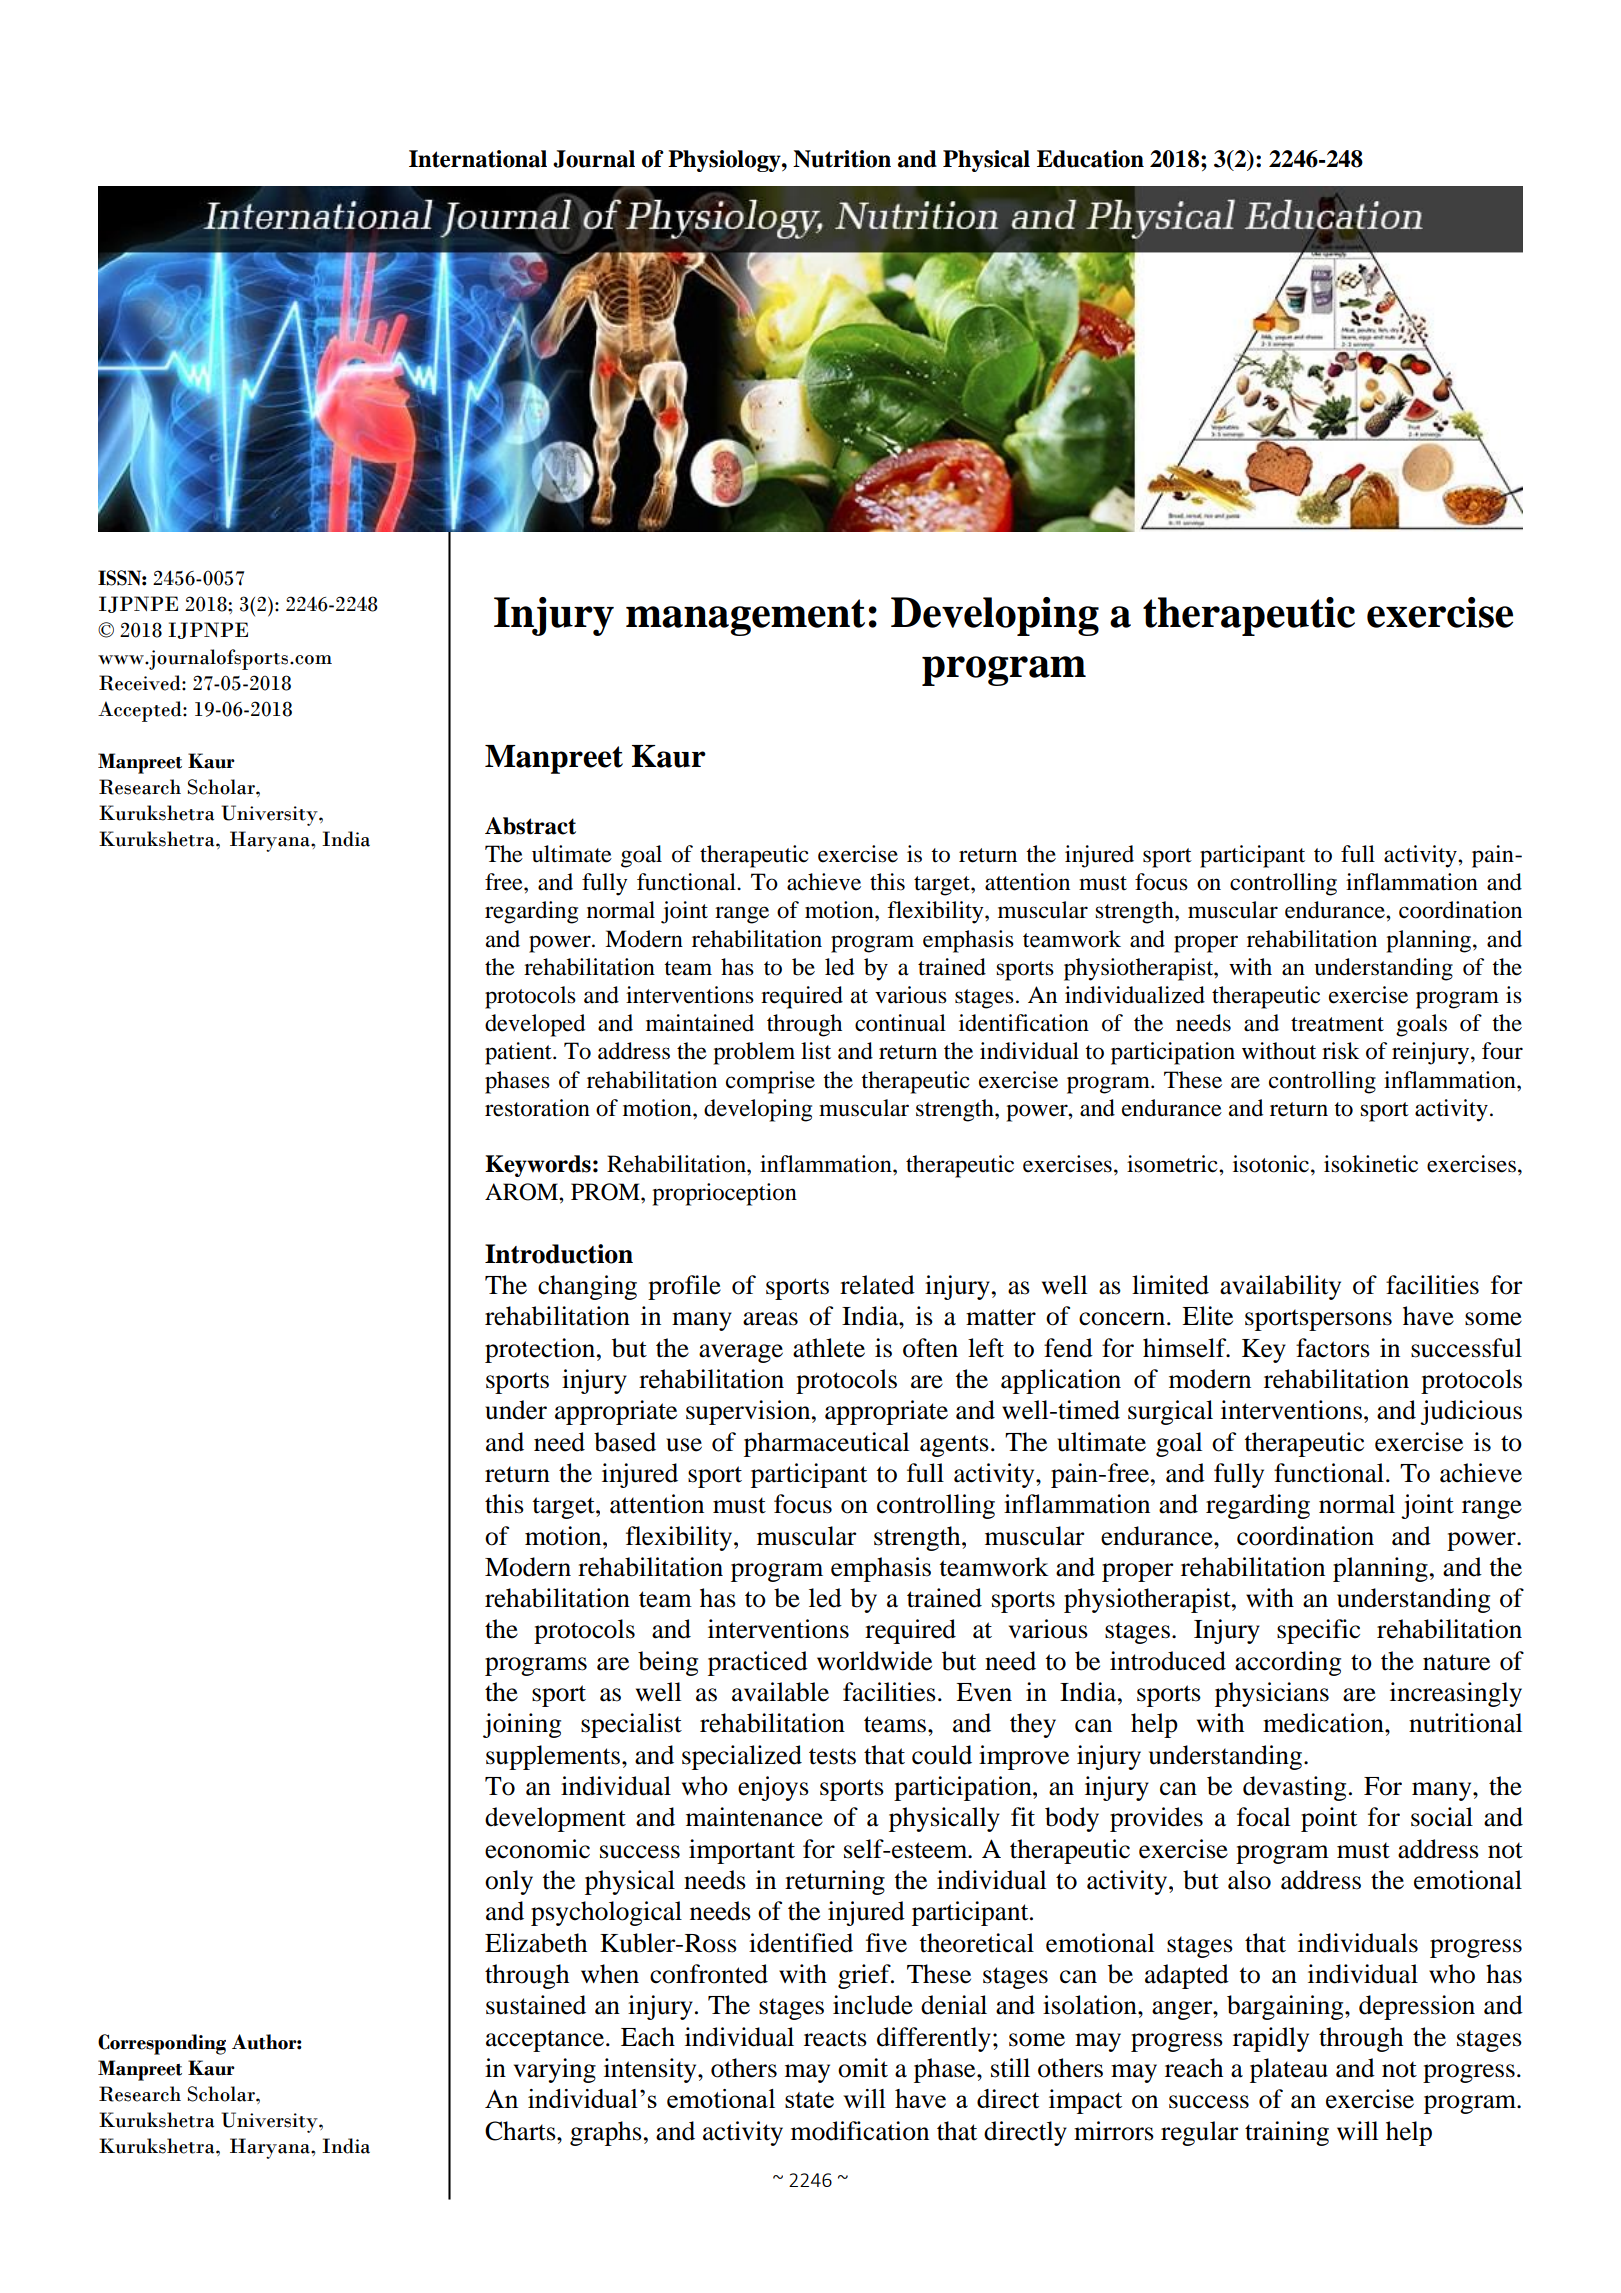 The height and width of the screenshot is (2293, 1621). I want to click on plateau, so click(1289, 2070).
